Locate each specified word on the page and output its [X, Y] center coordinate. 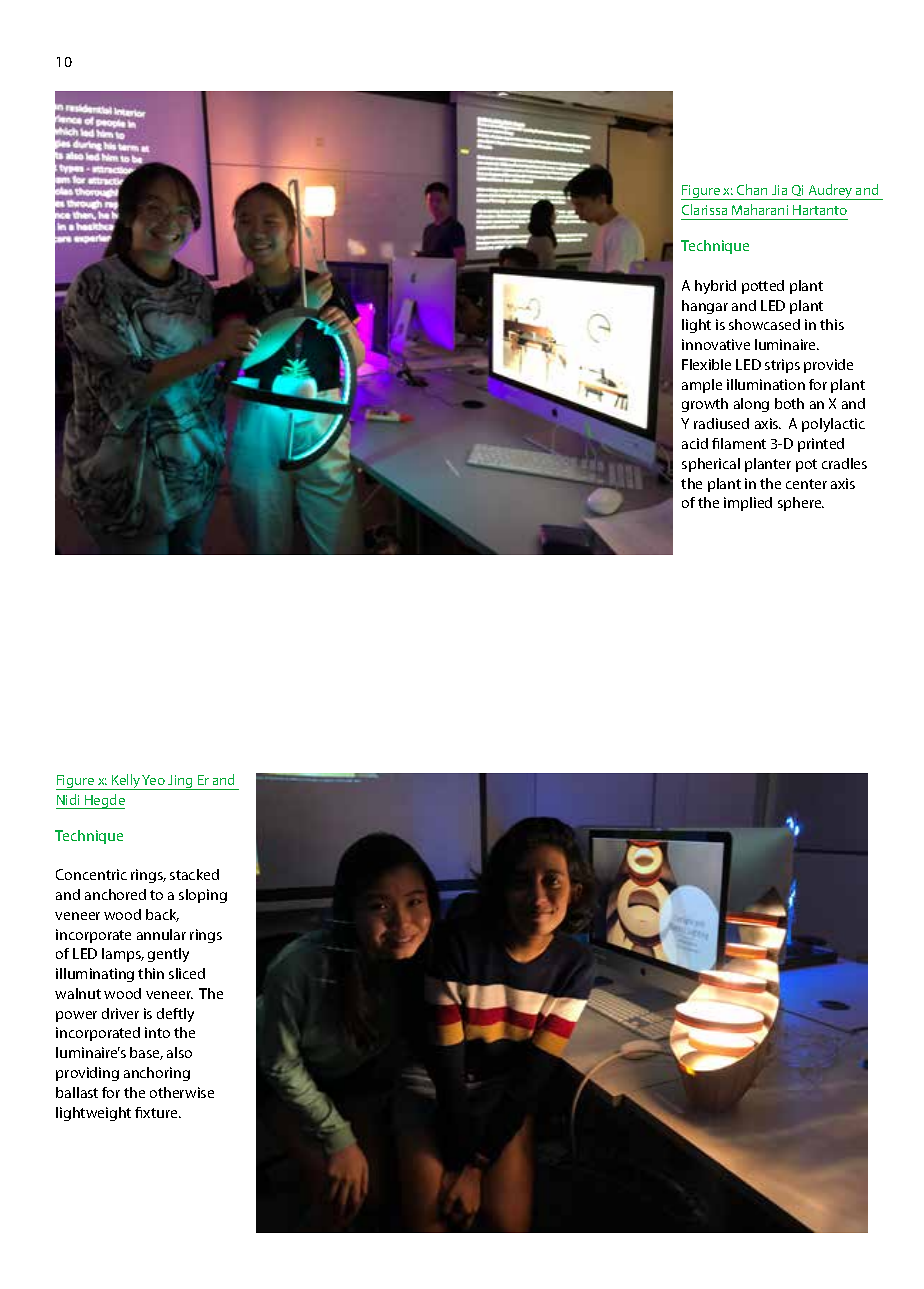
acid [695, 443]
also [179, 1052]
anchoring [157, 1074]
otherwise [182, 1092]
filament [739, 443]
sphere [801, 504]
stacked [194, 874]
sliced [187, 973]
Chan [752, 189]
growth [705, 405]
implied [748, 504]
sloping [203, 896]
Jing [180, 782]
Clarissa [704, 209]
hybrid [715, 287]
